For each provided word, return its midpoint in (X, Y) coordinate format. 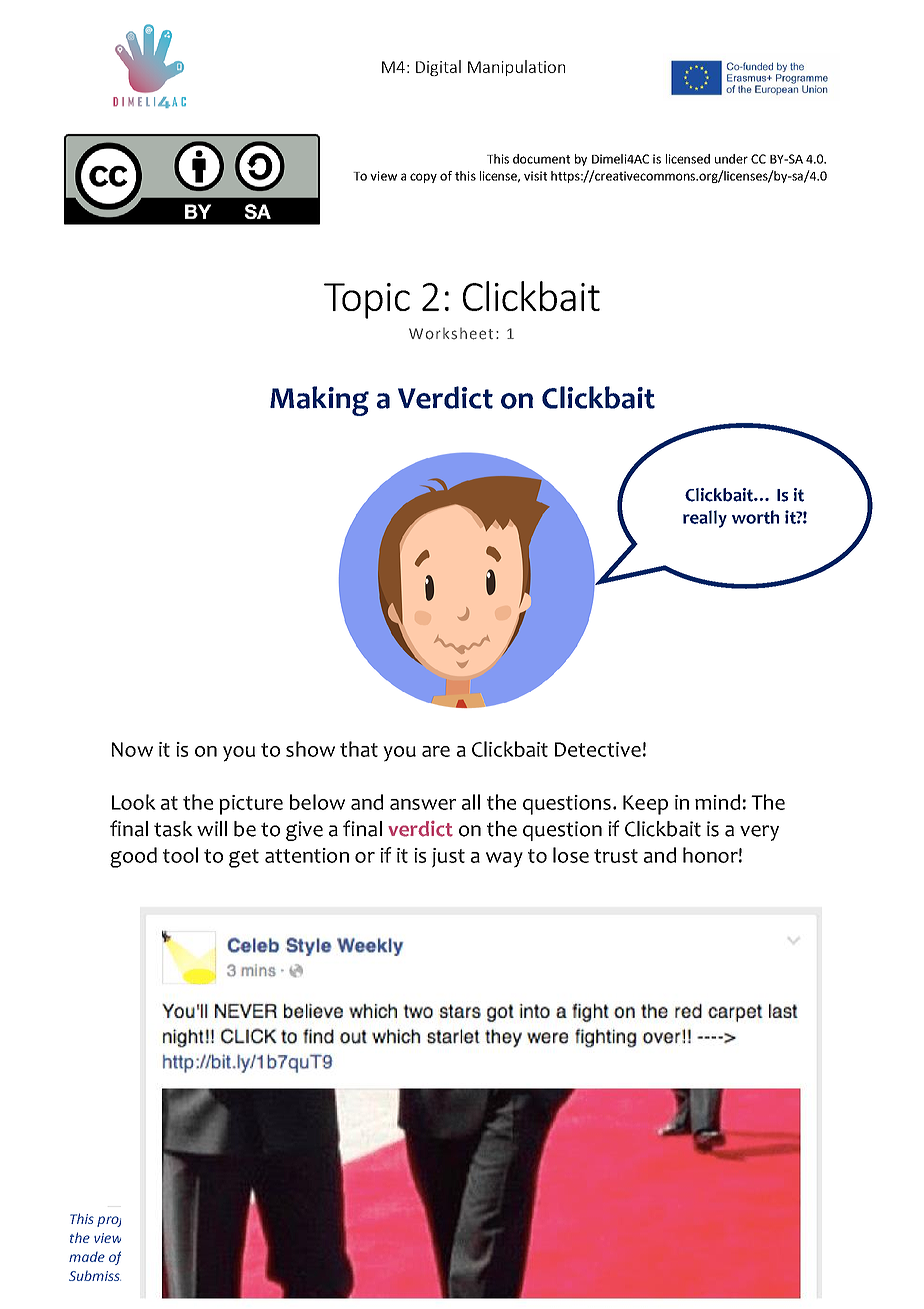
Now (132, 749)
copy (423, 178)
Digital (438, 68)
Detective (598, 749)
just (448, 858)
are (436, 751)
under (731, 159)
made (87, 1257)
